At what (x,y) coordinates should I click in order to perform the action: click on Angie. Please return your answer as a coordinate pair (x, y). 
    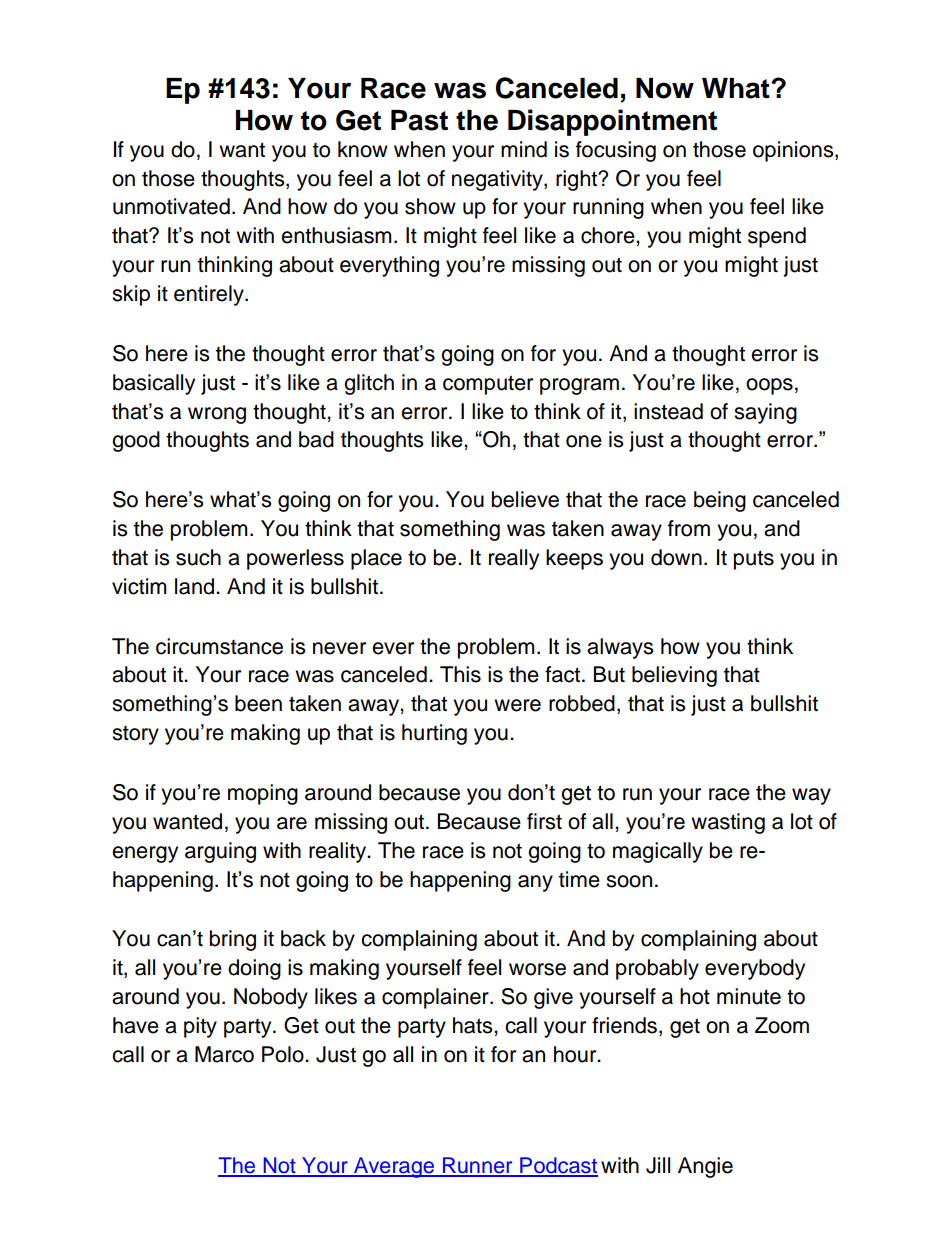
    Looking at the image, I should click on (705, 1167).
